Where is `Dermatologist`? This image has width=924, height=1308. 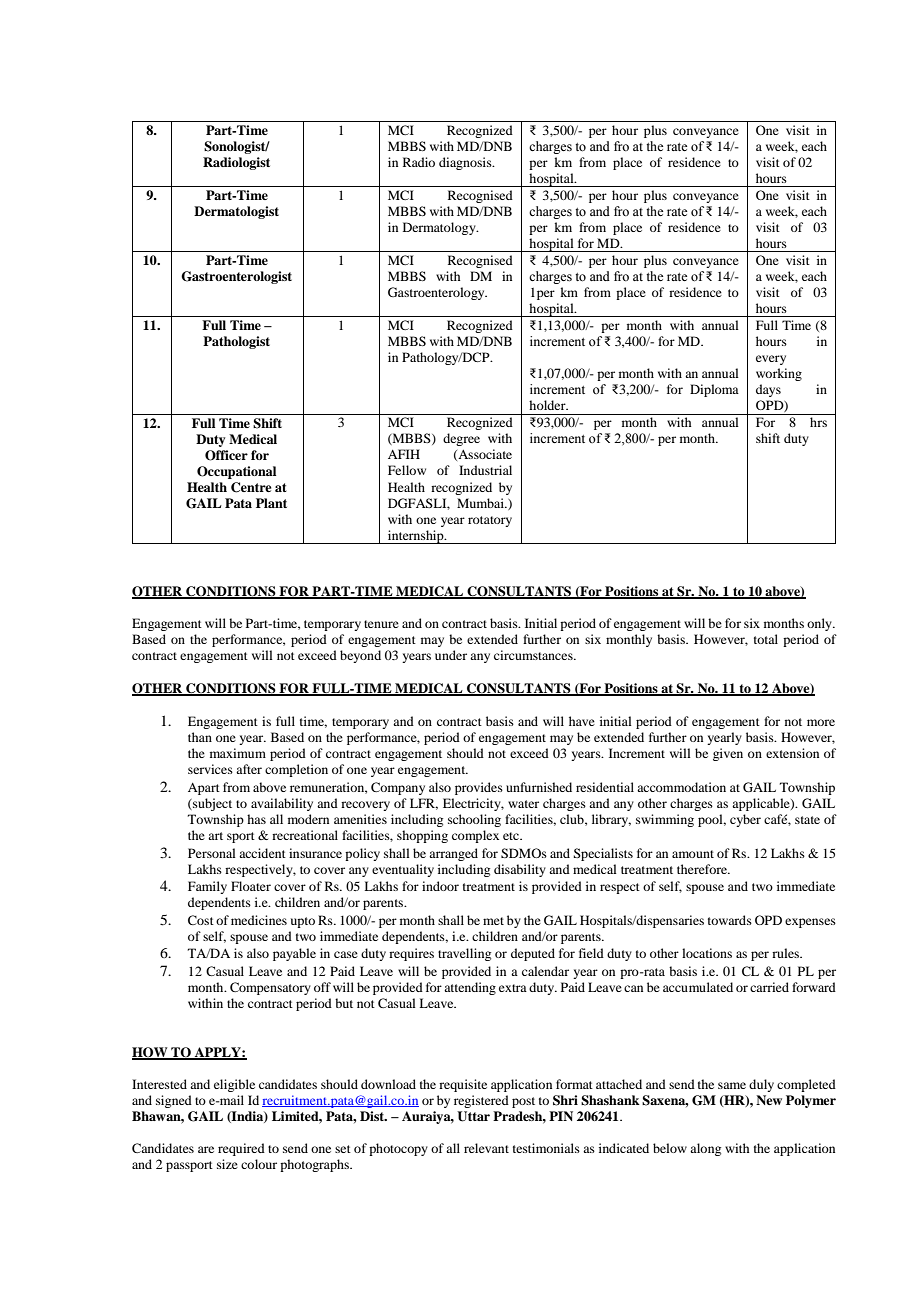
Dermatologist is located at coordinates (236, 212).
